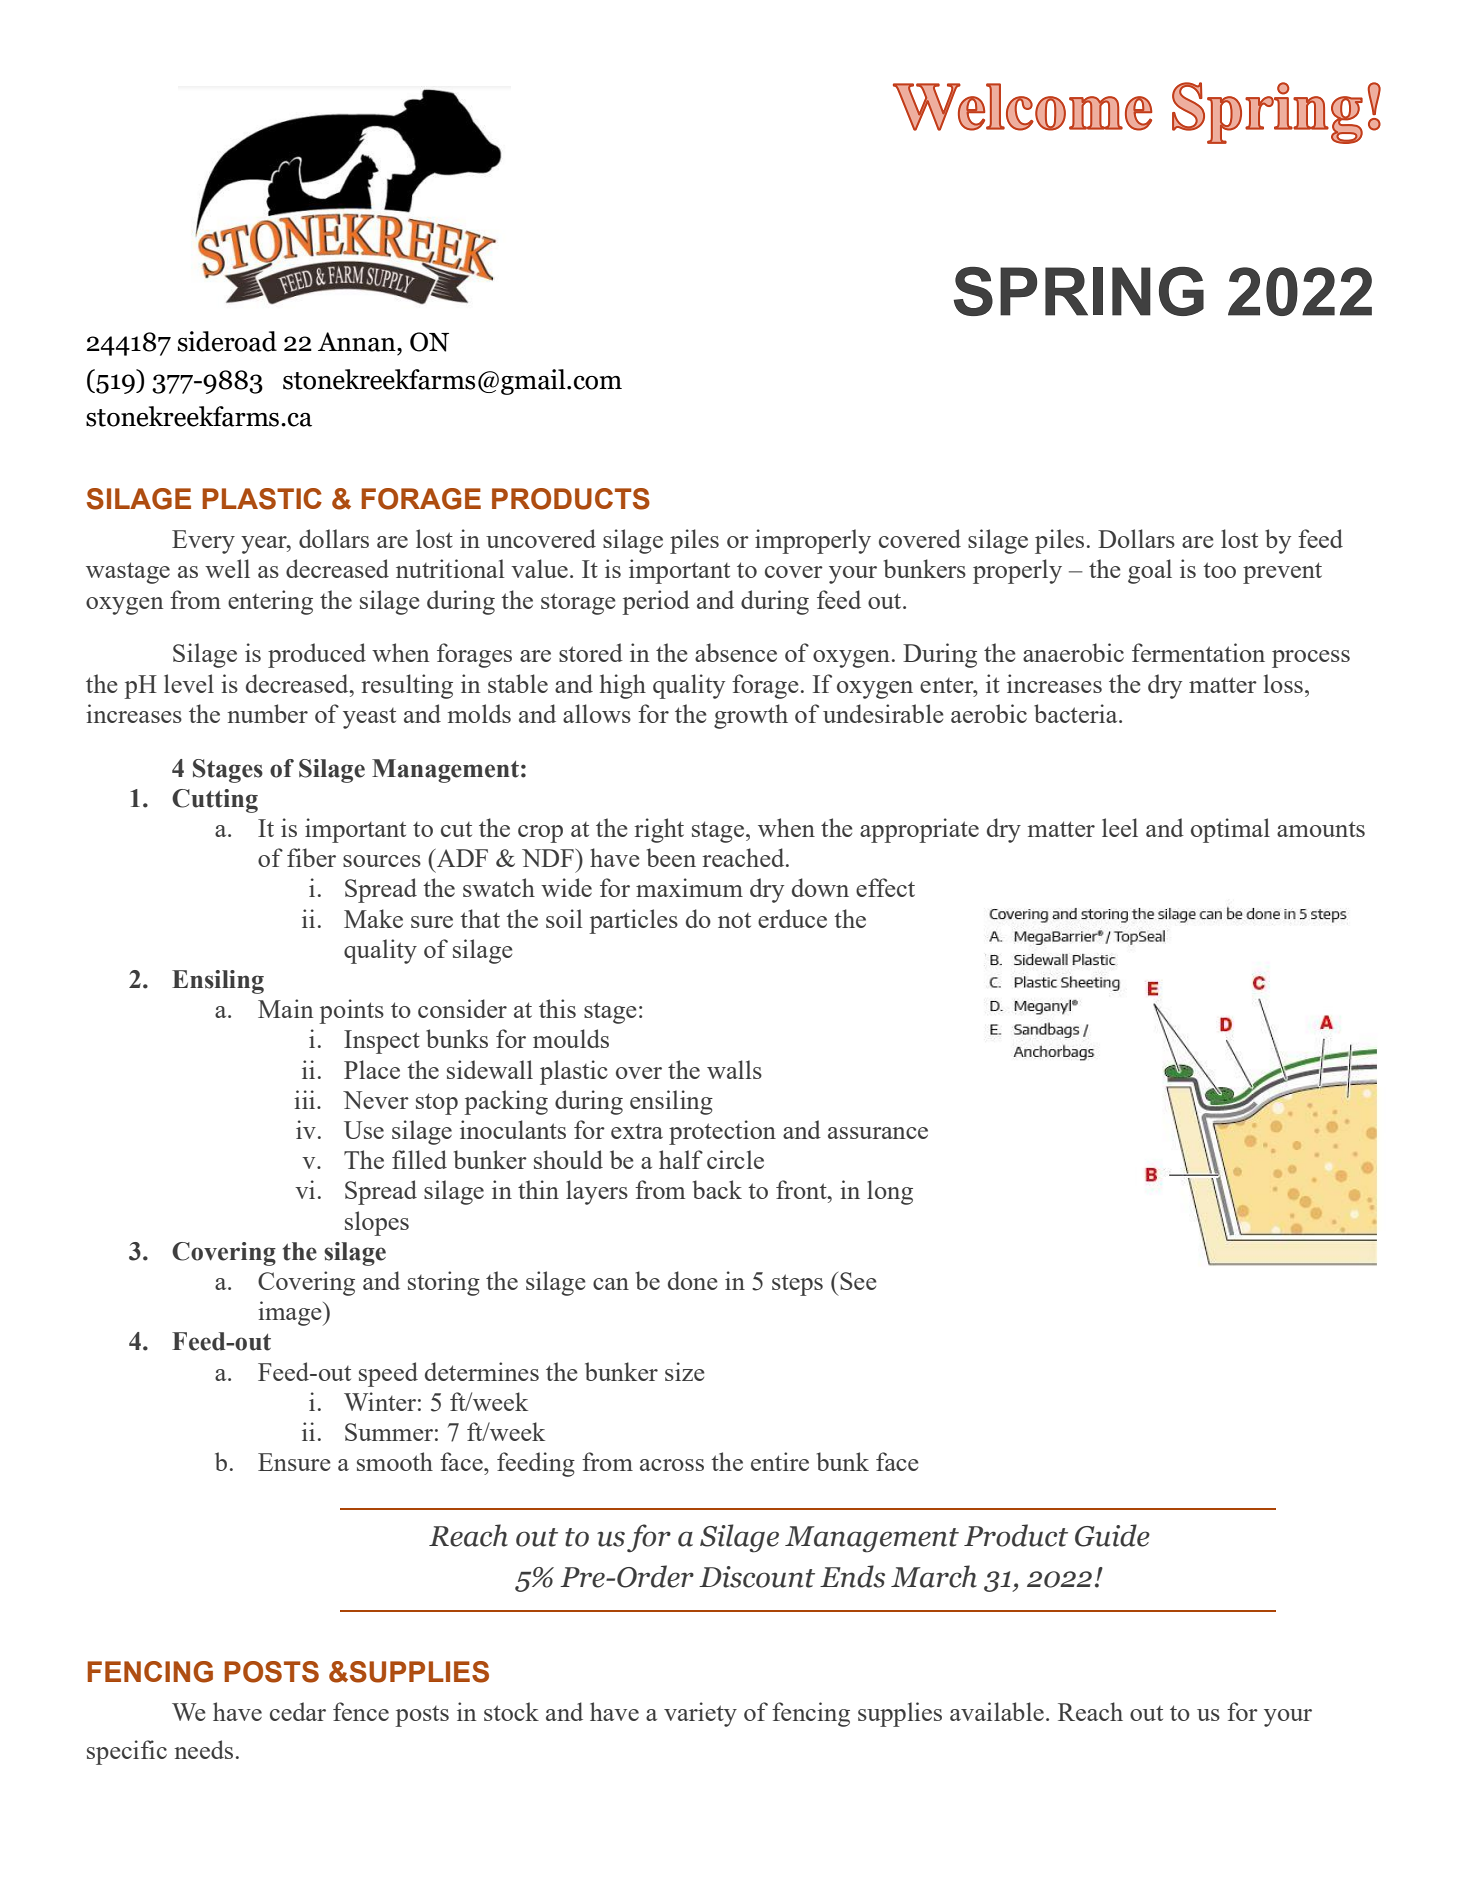 The width and height of the screenshot is (1461, 1890). What do you see at coordinates (1219, 570) in the screenshot?
I see `too` at bounding box center [1219, 570].
